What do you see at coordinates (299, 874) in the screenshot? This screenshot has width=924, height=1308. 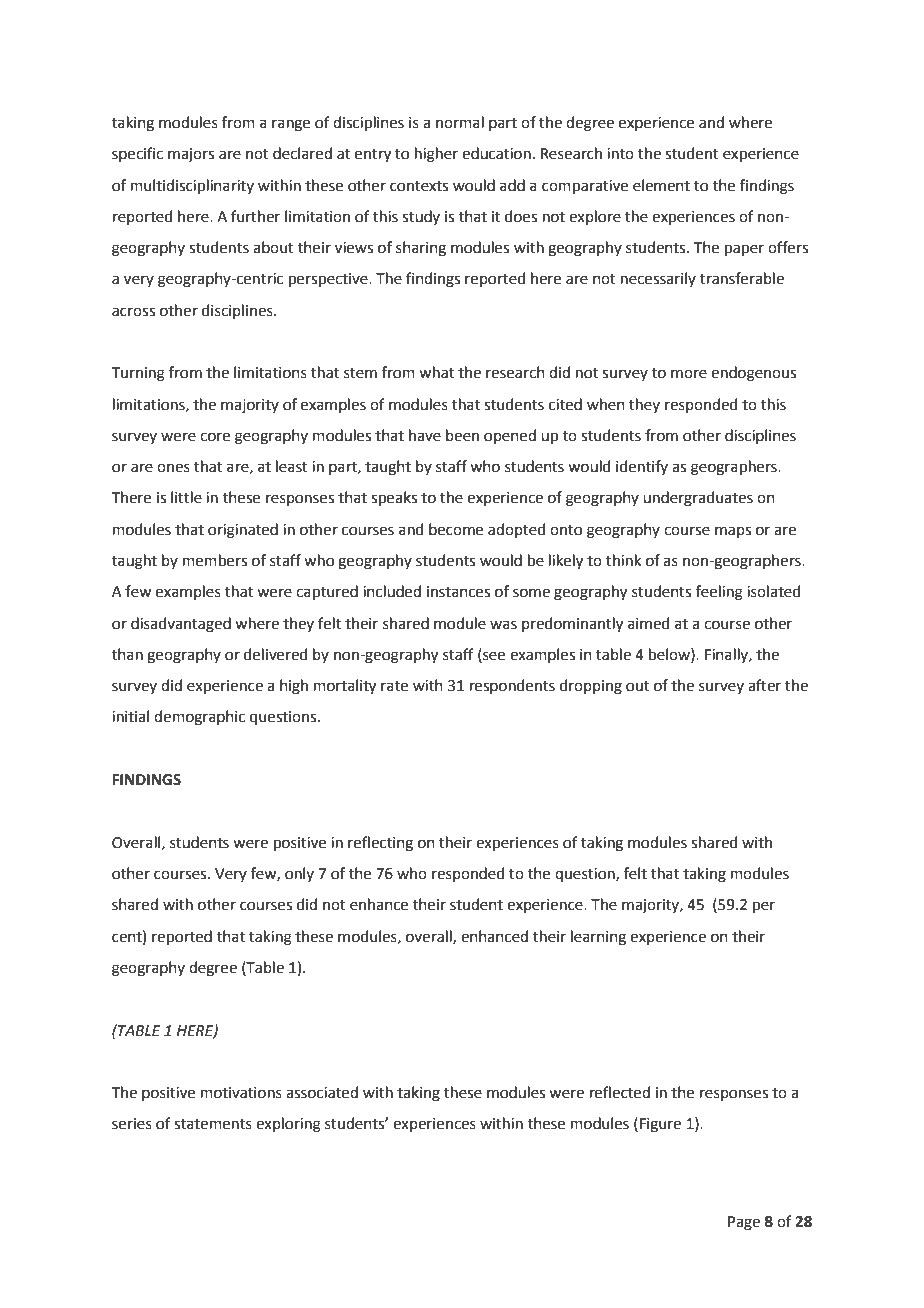 I see `only` at bounding box center [299, 874].
